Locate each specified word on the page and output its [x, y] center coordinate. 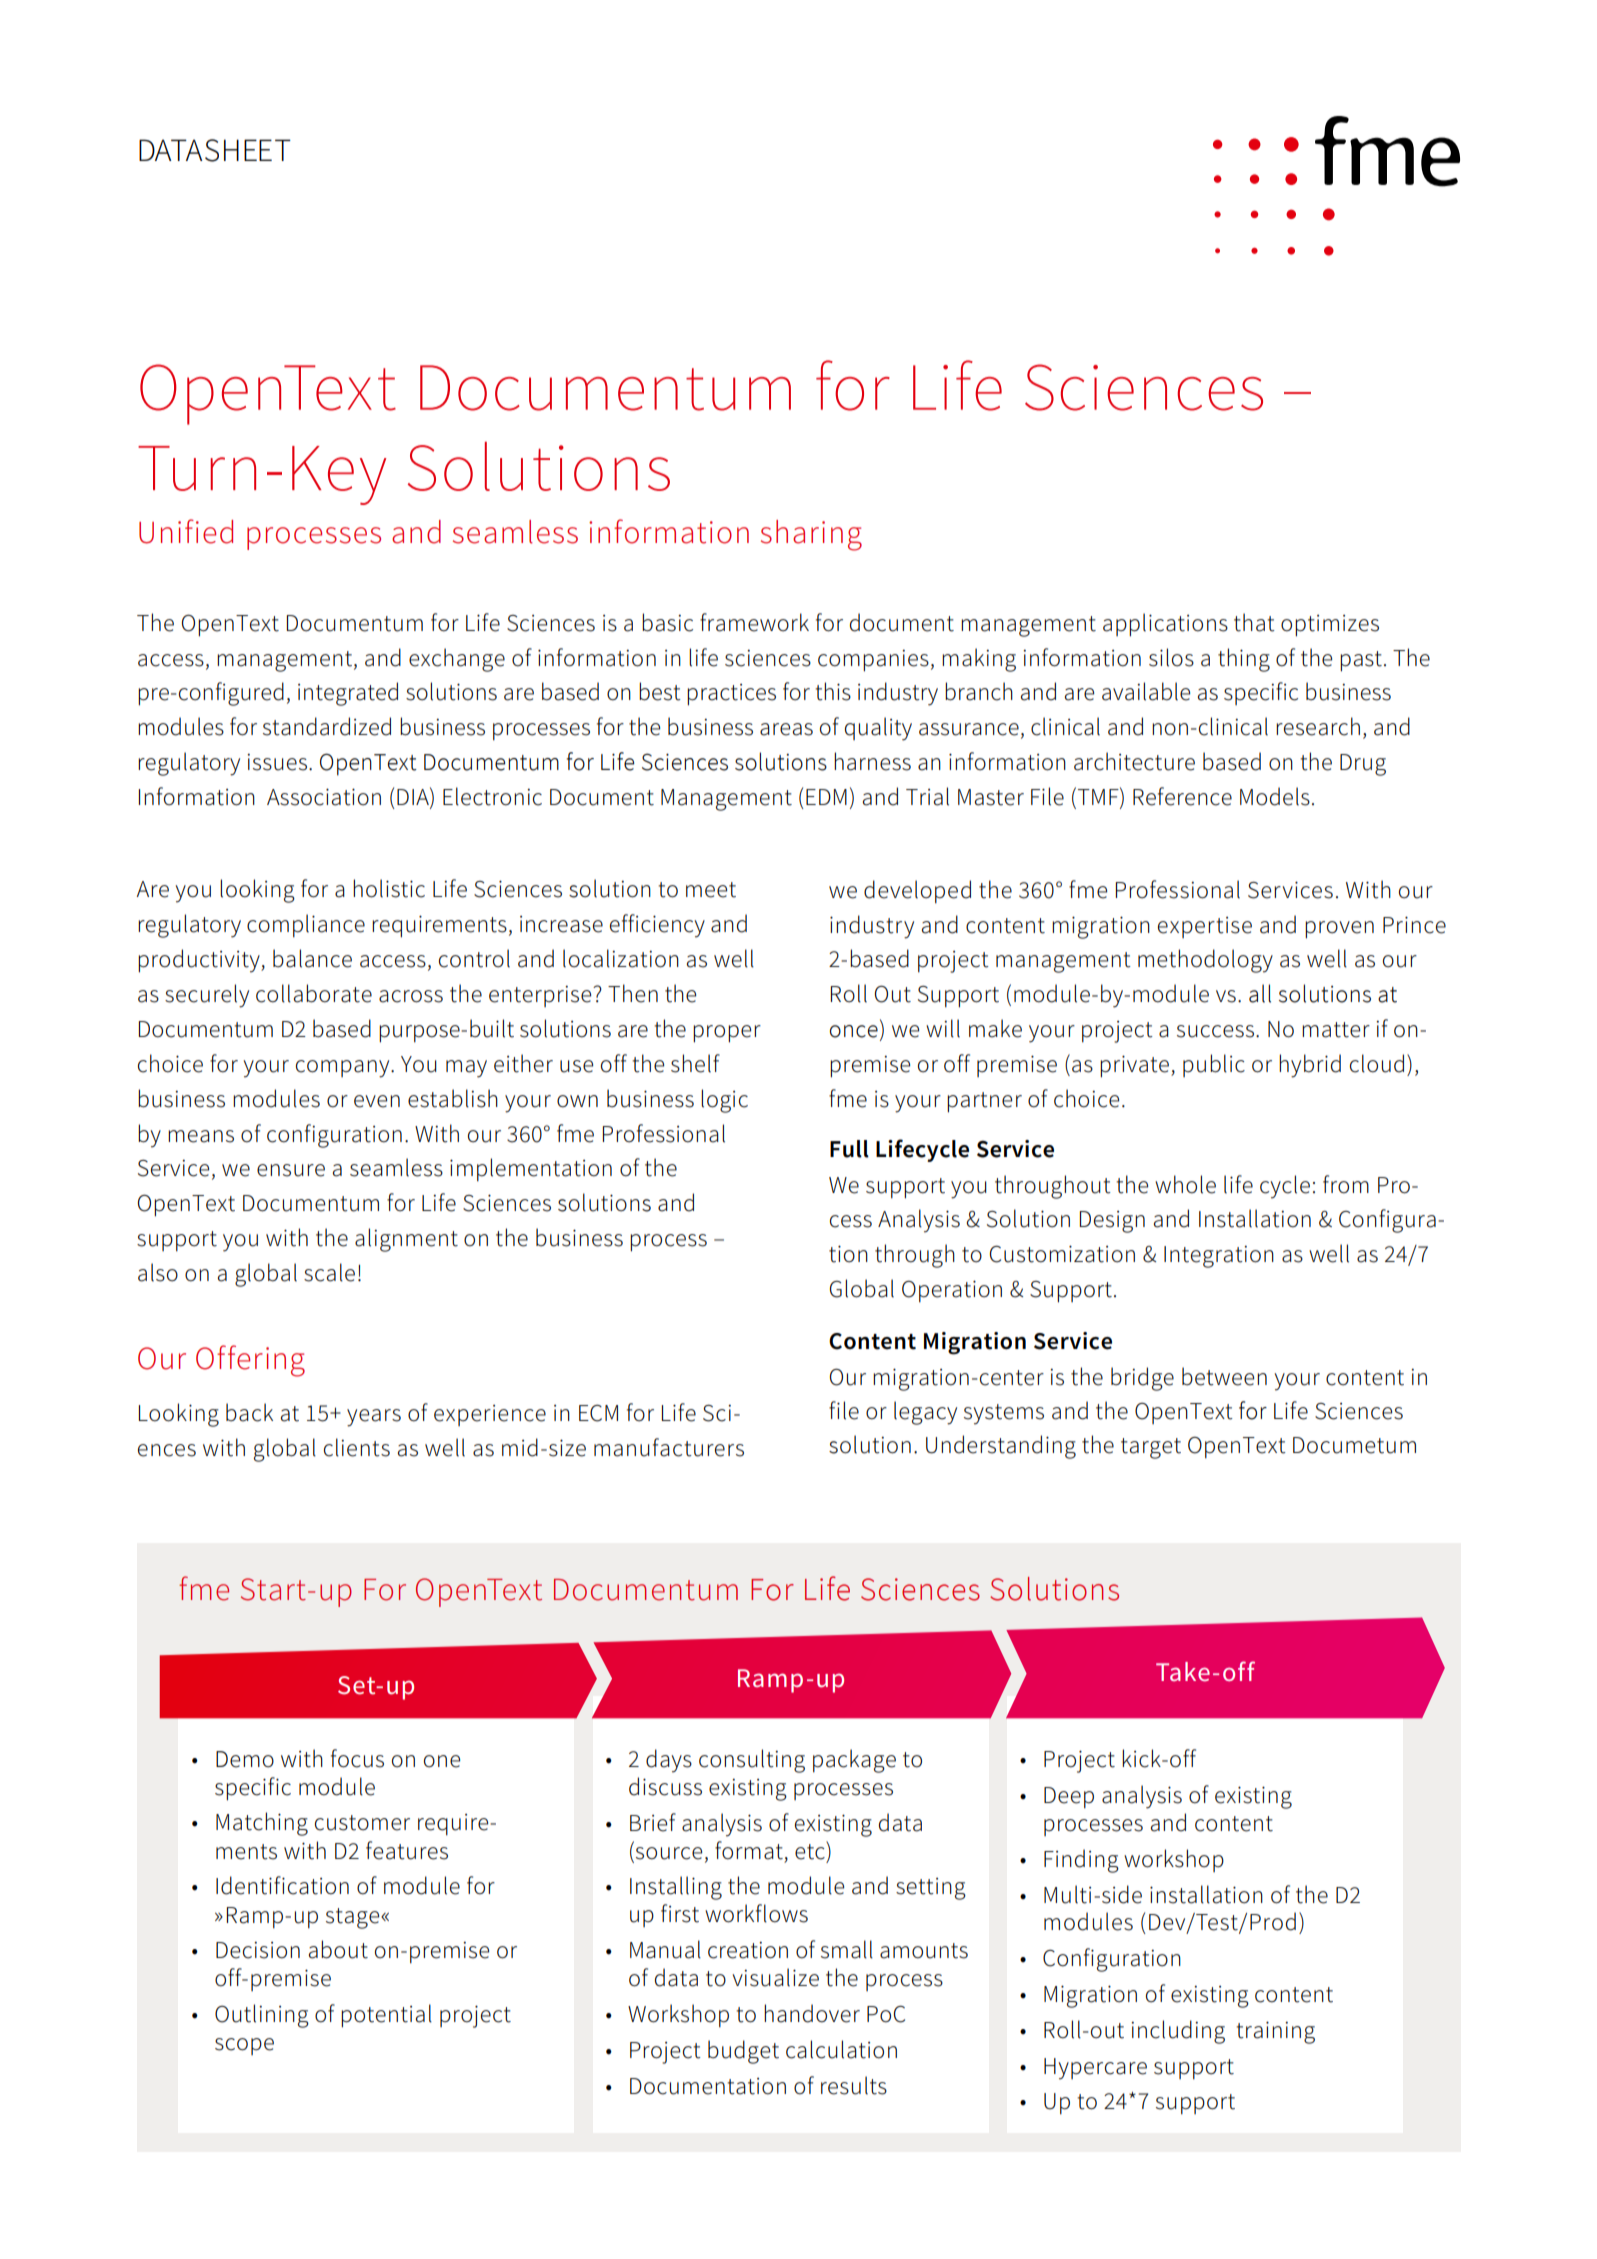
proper [727, 1034]
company [344, 1069]
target [1151, 1448]
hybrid [1310, 1066]
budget [743, 2052]
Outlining [262, 2016]
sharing [811, 535]
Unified [186, 531]
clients [357, 1447]
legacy [925, 1413]
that [1254, 622]
